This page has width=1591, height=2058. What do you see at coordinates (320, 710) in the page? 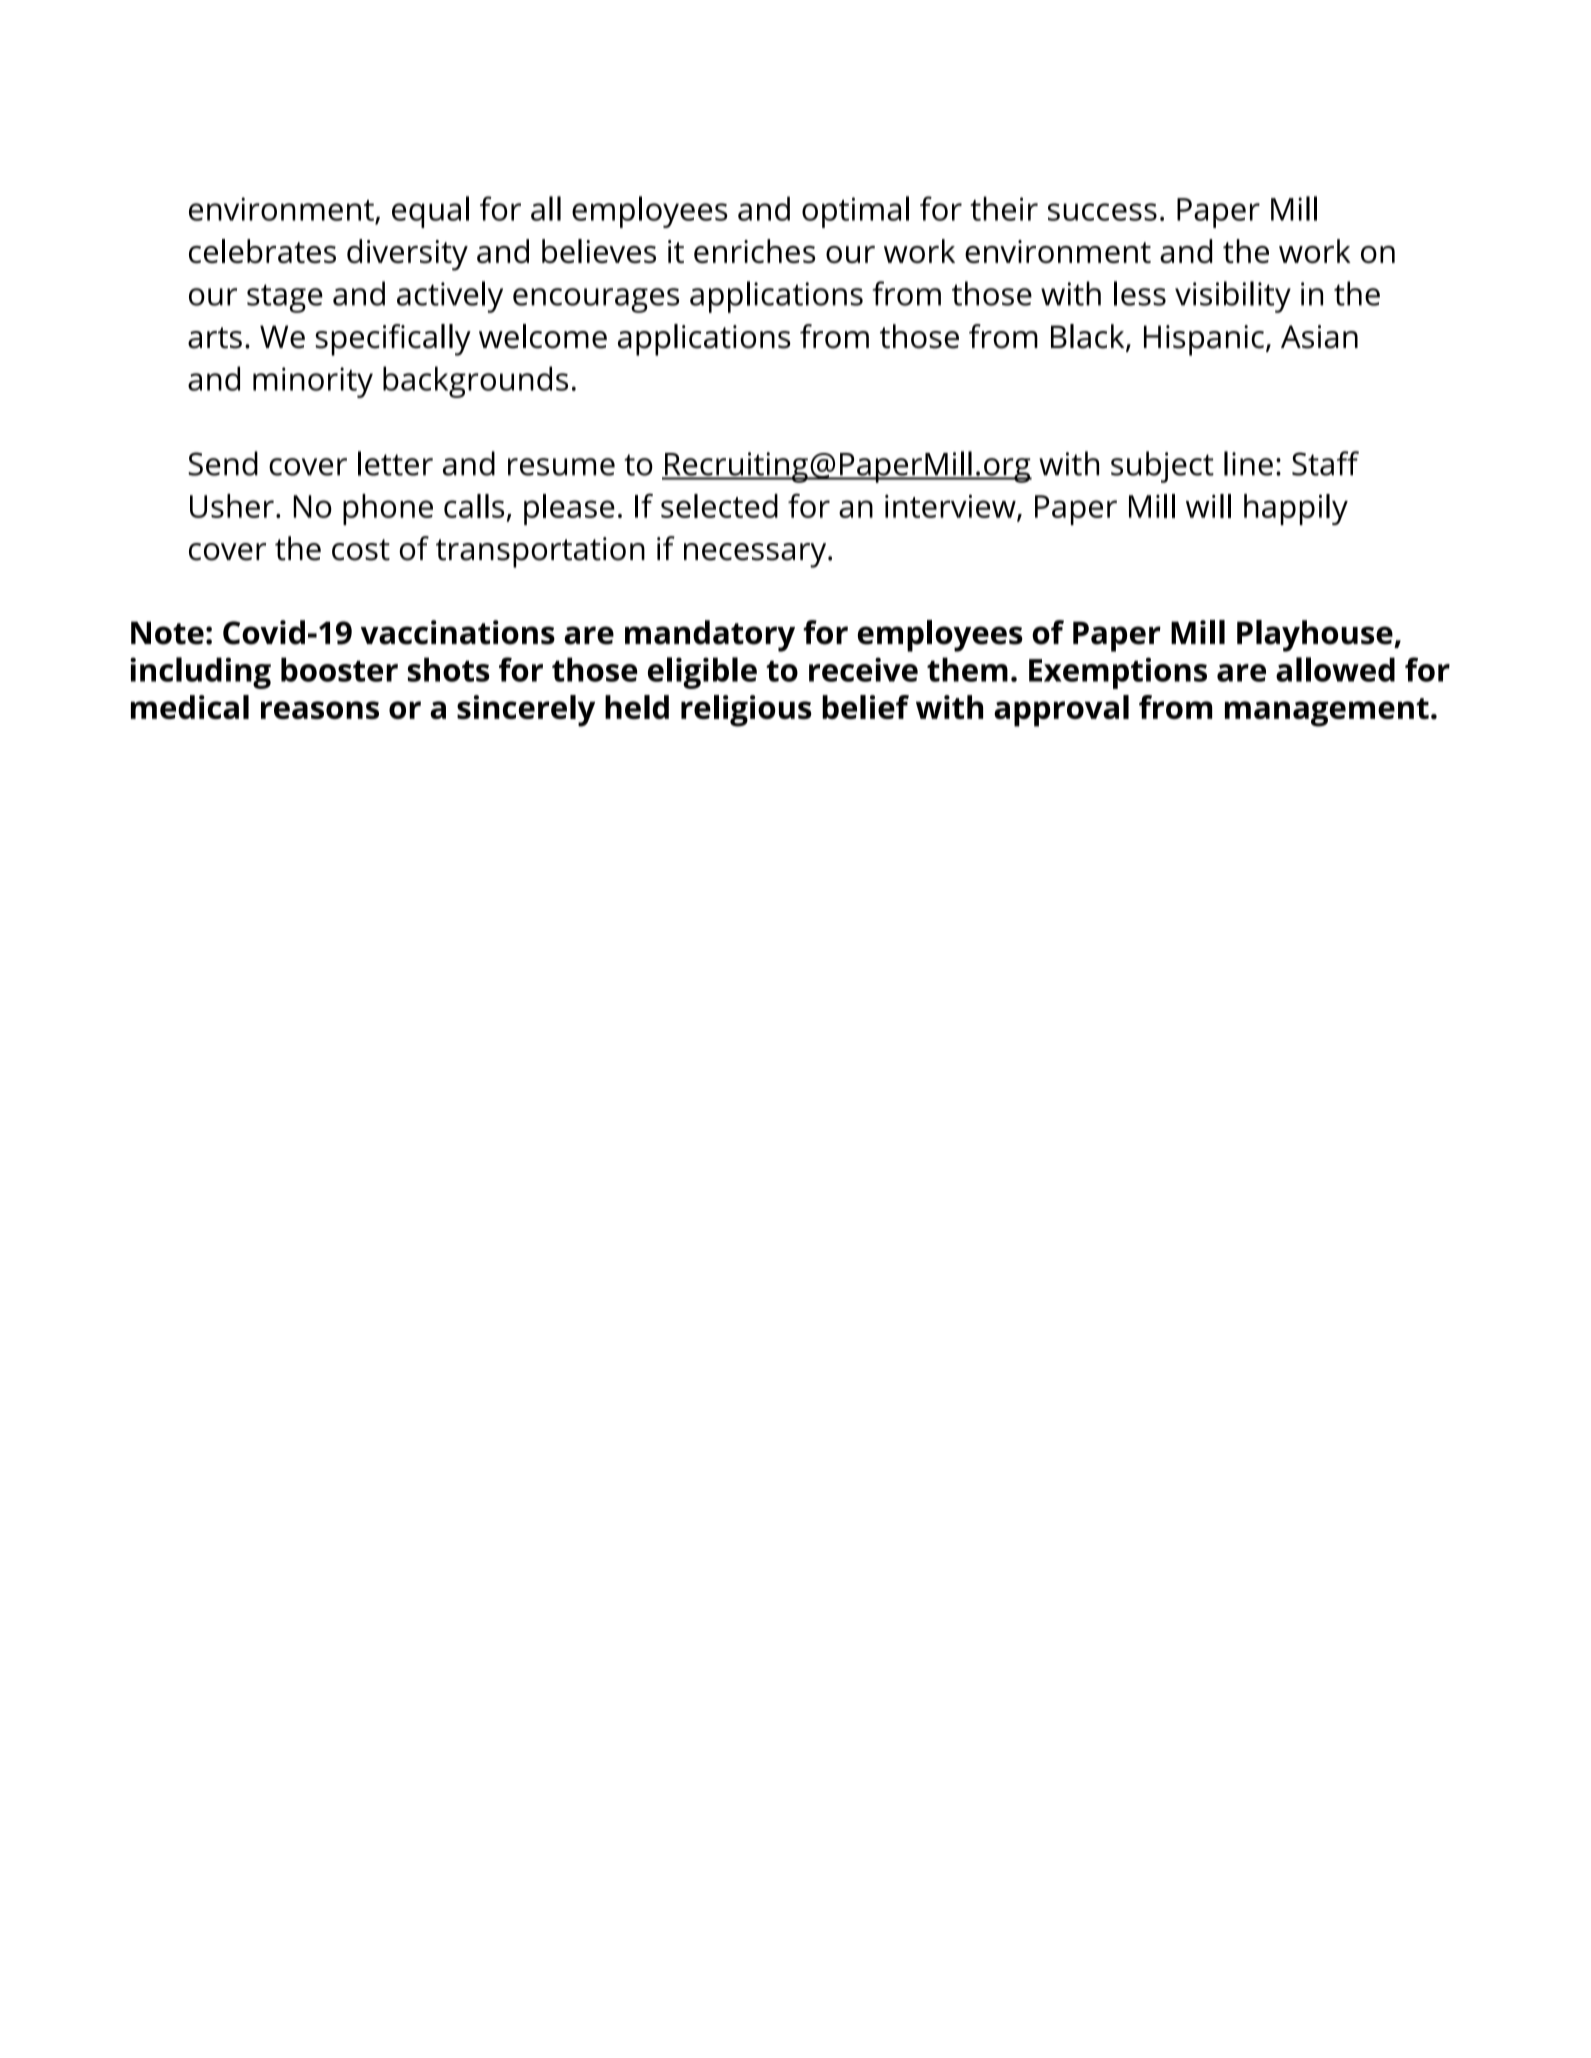
I see `reasons` at bounding box center [320, 710].
